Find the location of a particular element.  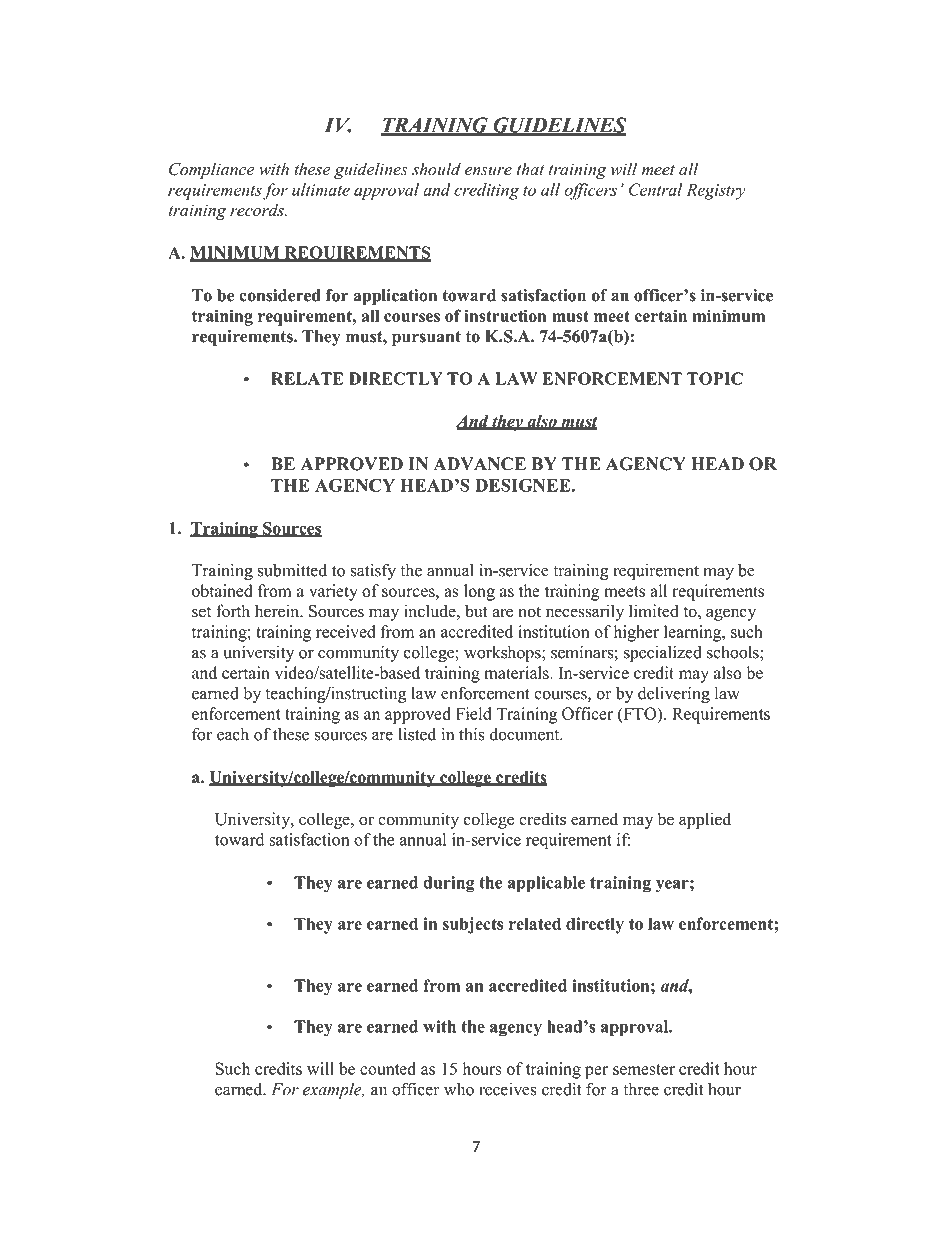

learning is located at coordinates (694, 633).
